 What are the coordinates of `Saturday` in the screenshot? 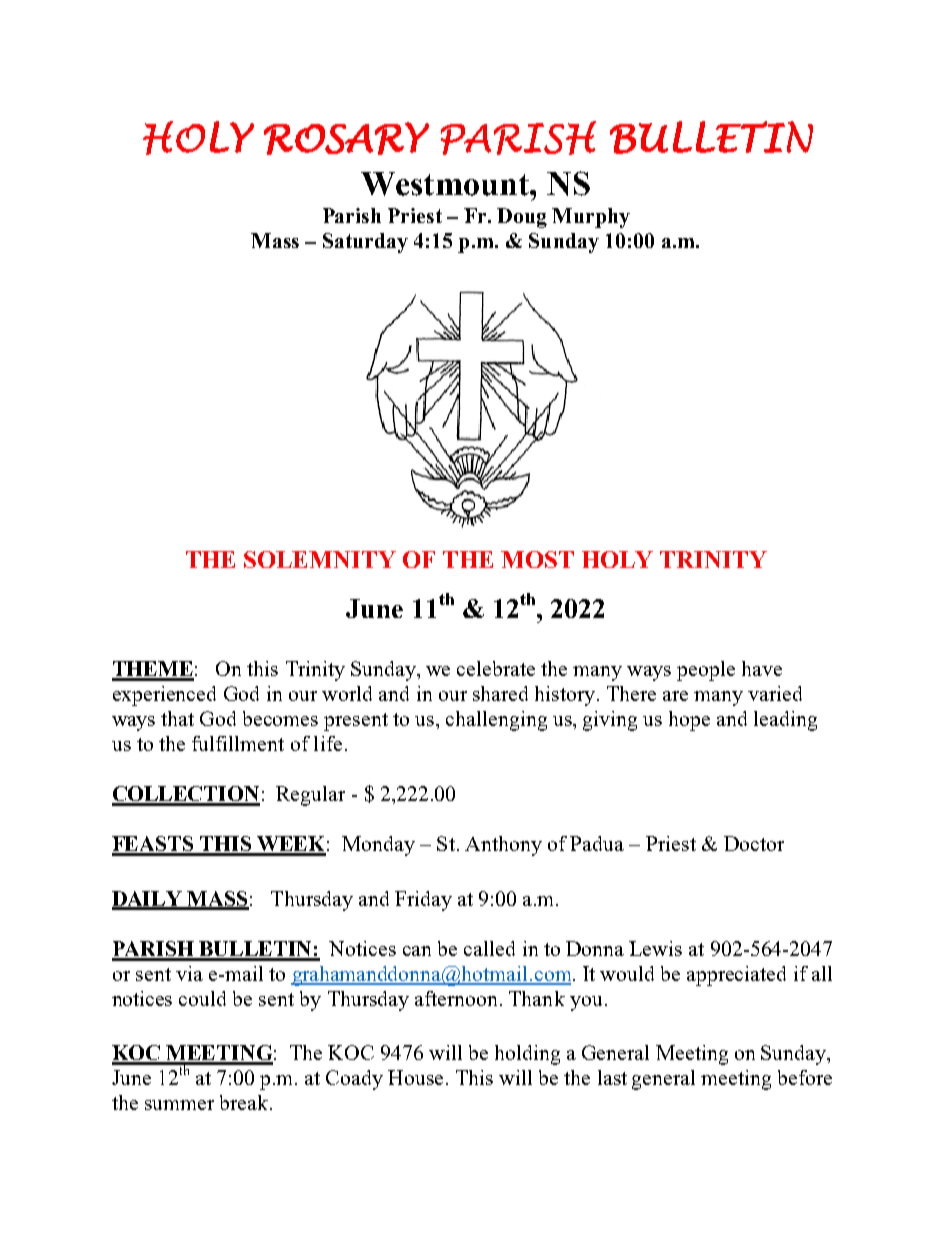 It's located at (365, 243).
